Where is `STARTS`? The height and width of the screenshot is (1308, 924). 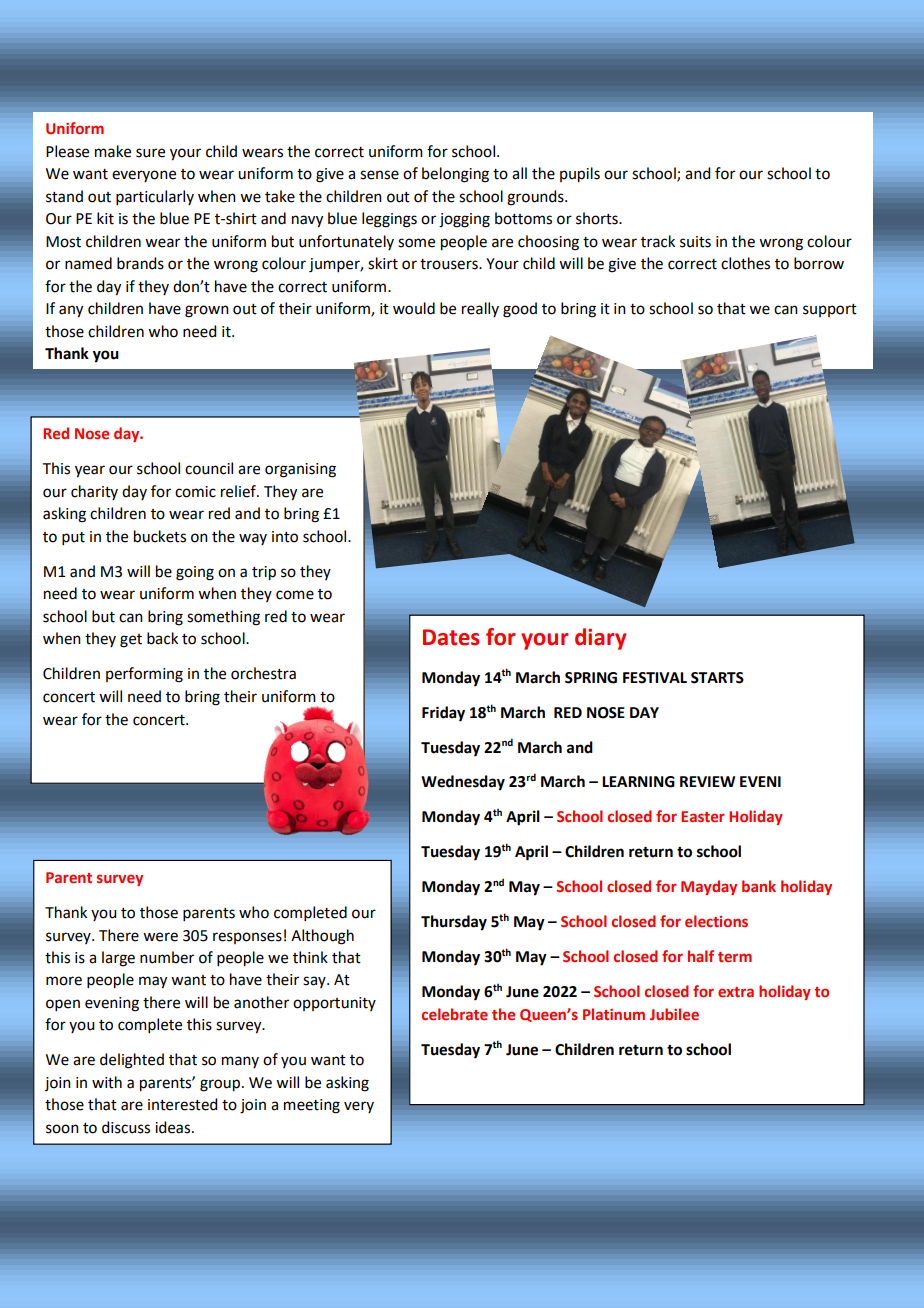 STARTS is located at coordinates (717, 678).
